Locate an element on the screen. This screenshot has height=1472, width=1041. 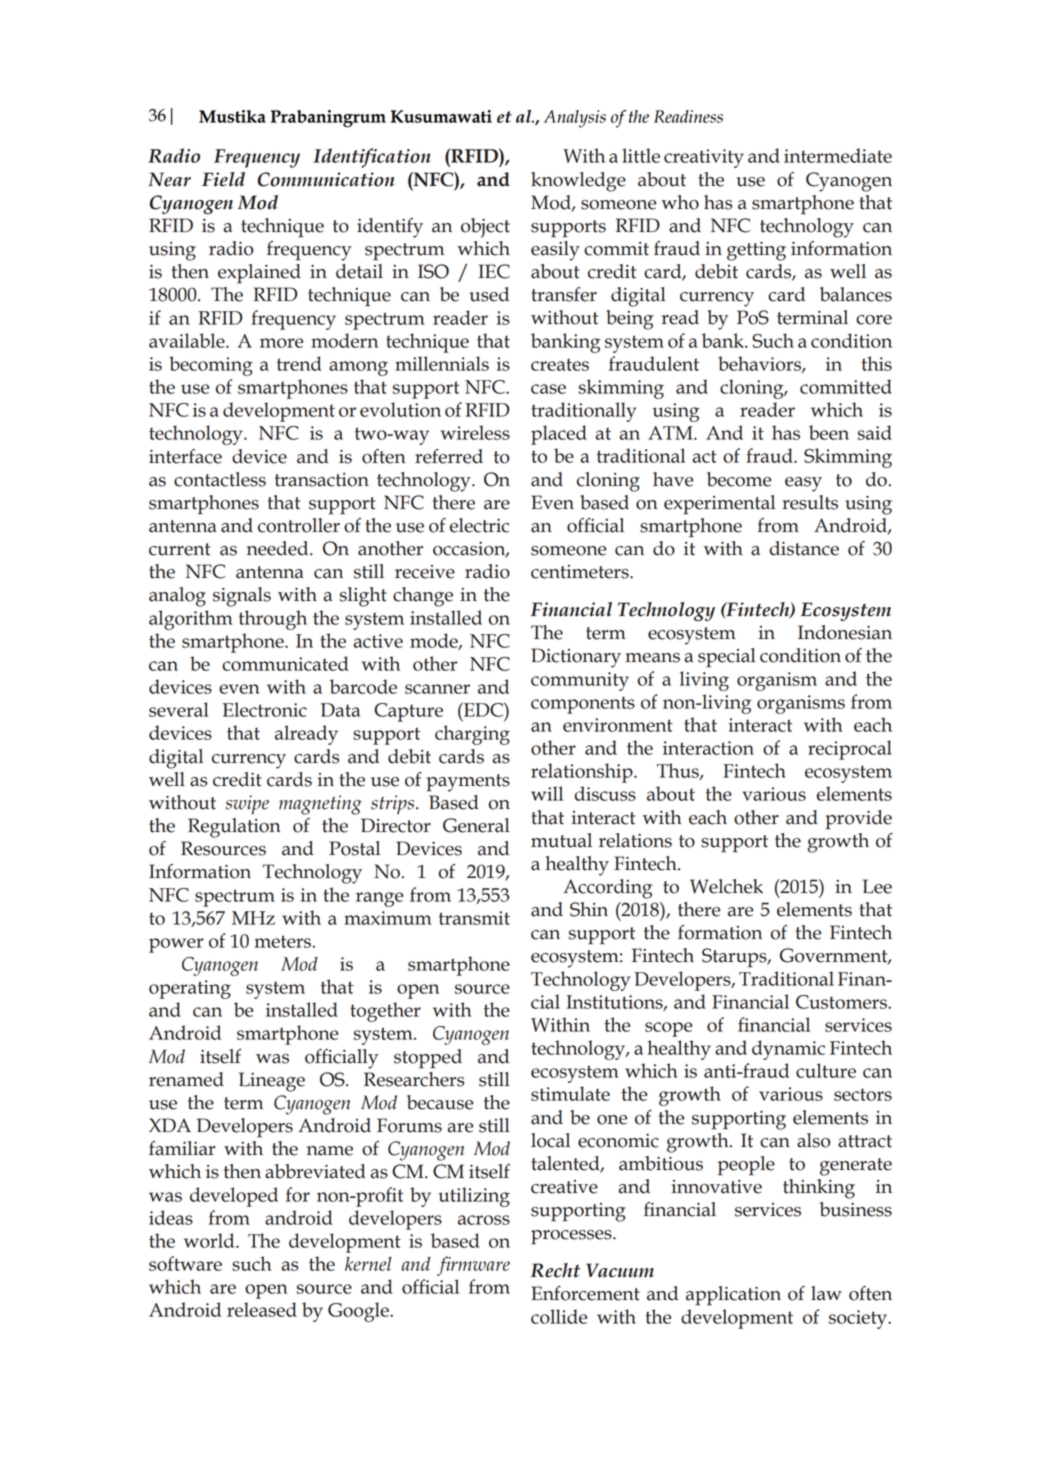
charging is located at coordinates (472, 735).
